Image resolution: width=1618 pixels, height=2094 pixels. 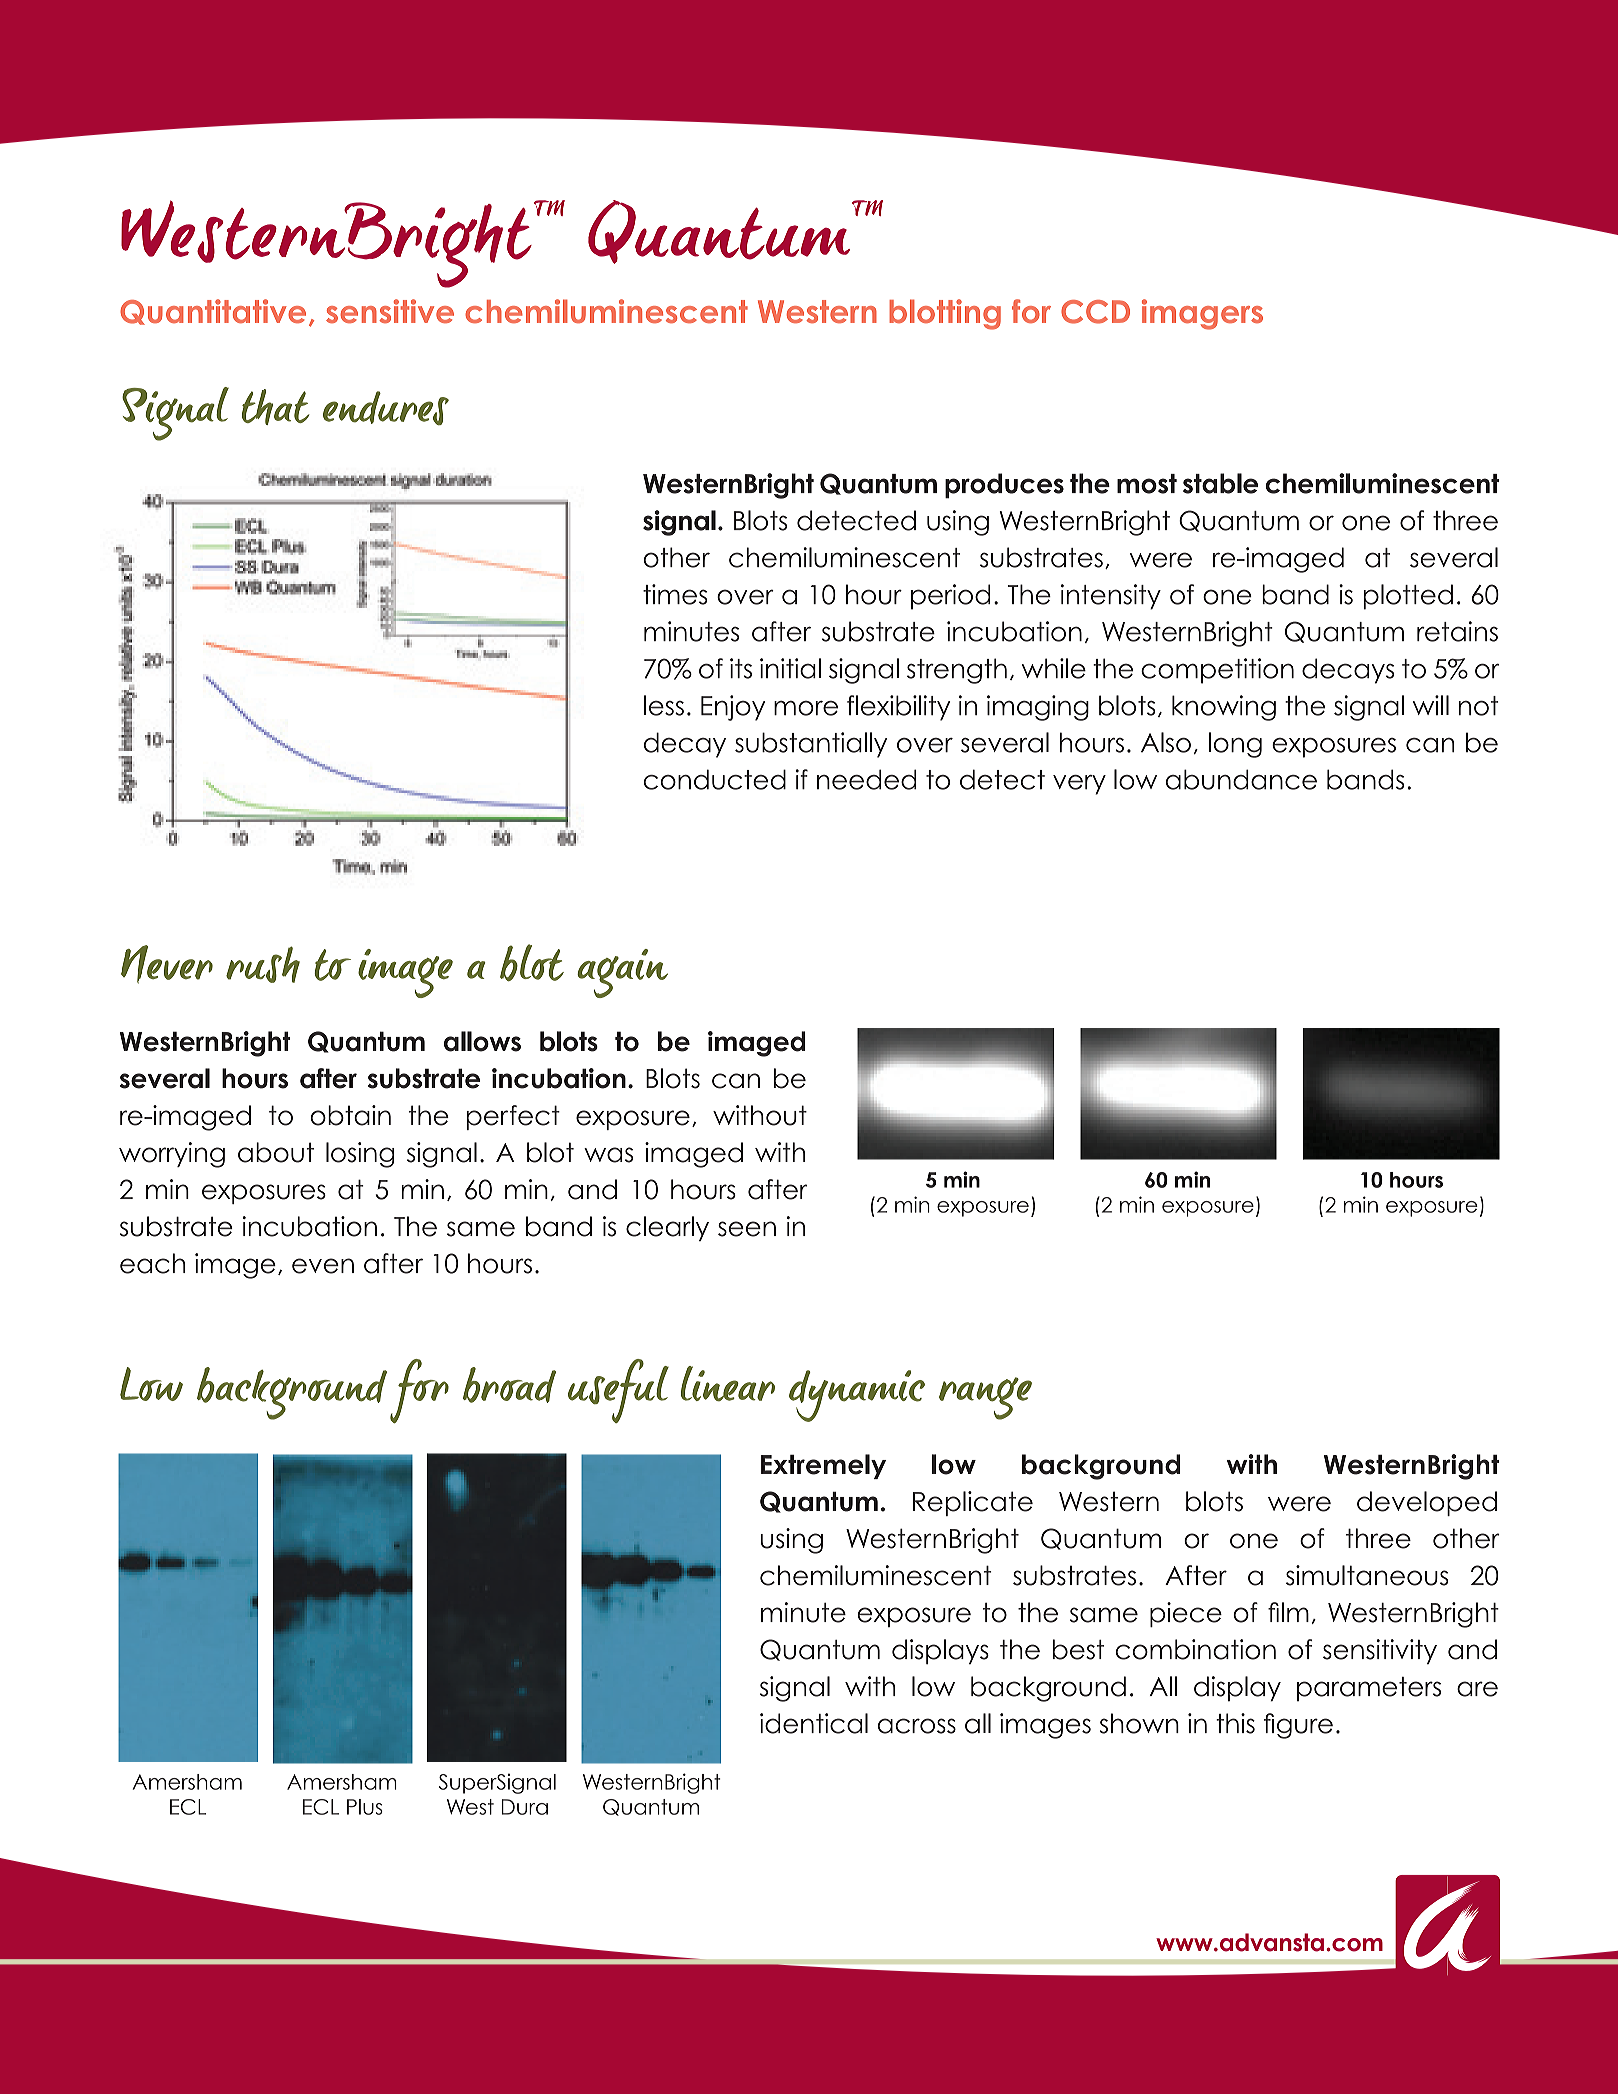 I want to click on abundance, so click(x=1241, y=779).
